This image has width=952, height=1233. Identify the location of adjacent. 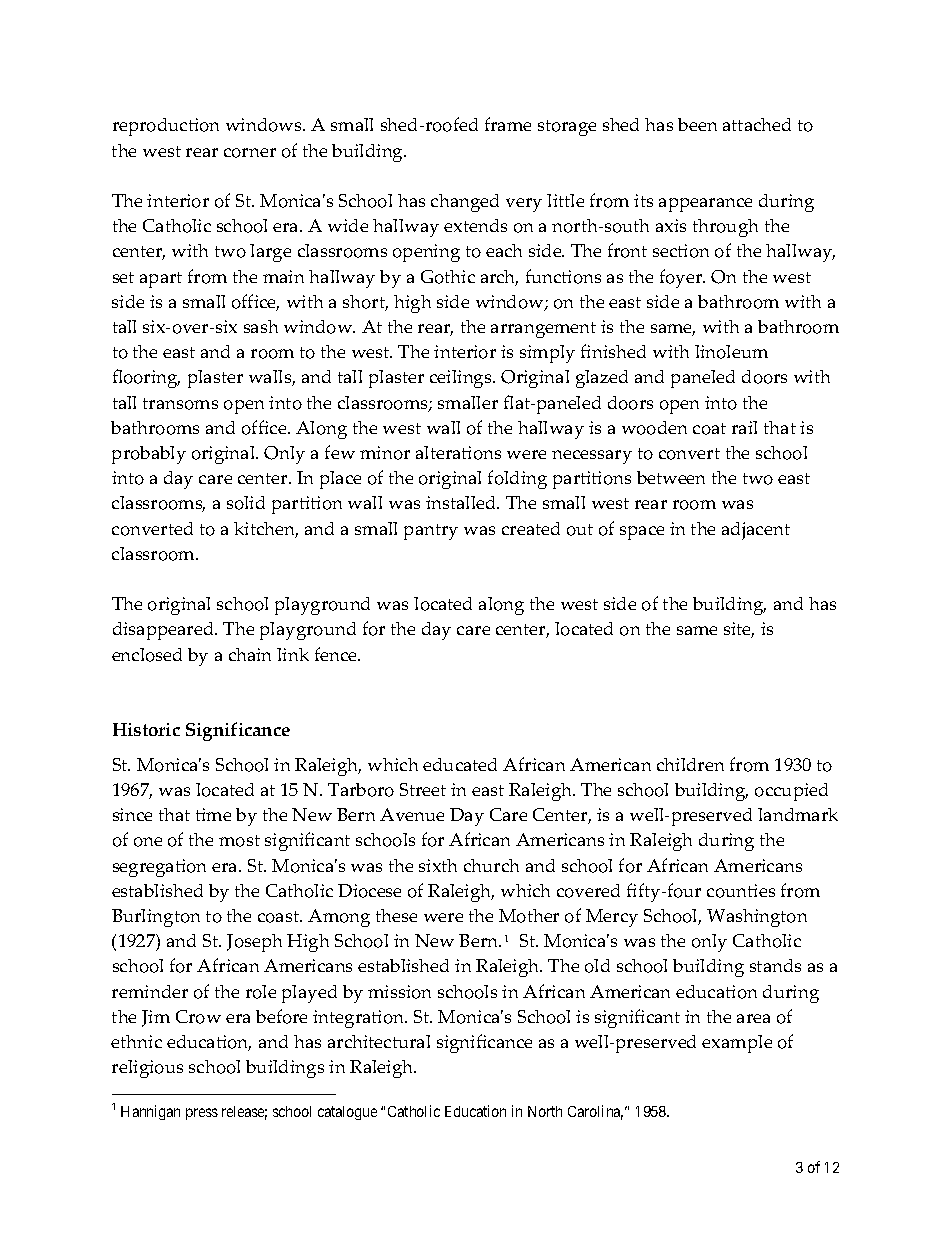
(756, 531).
